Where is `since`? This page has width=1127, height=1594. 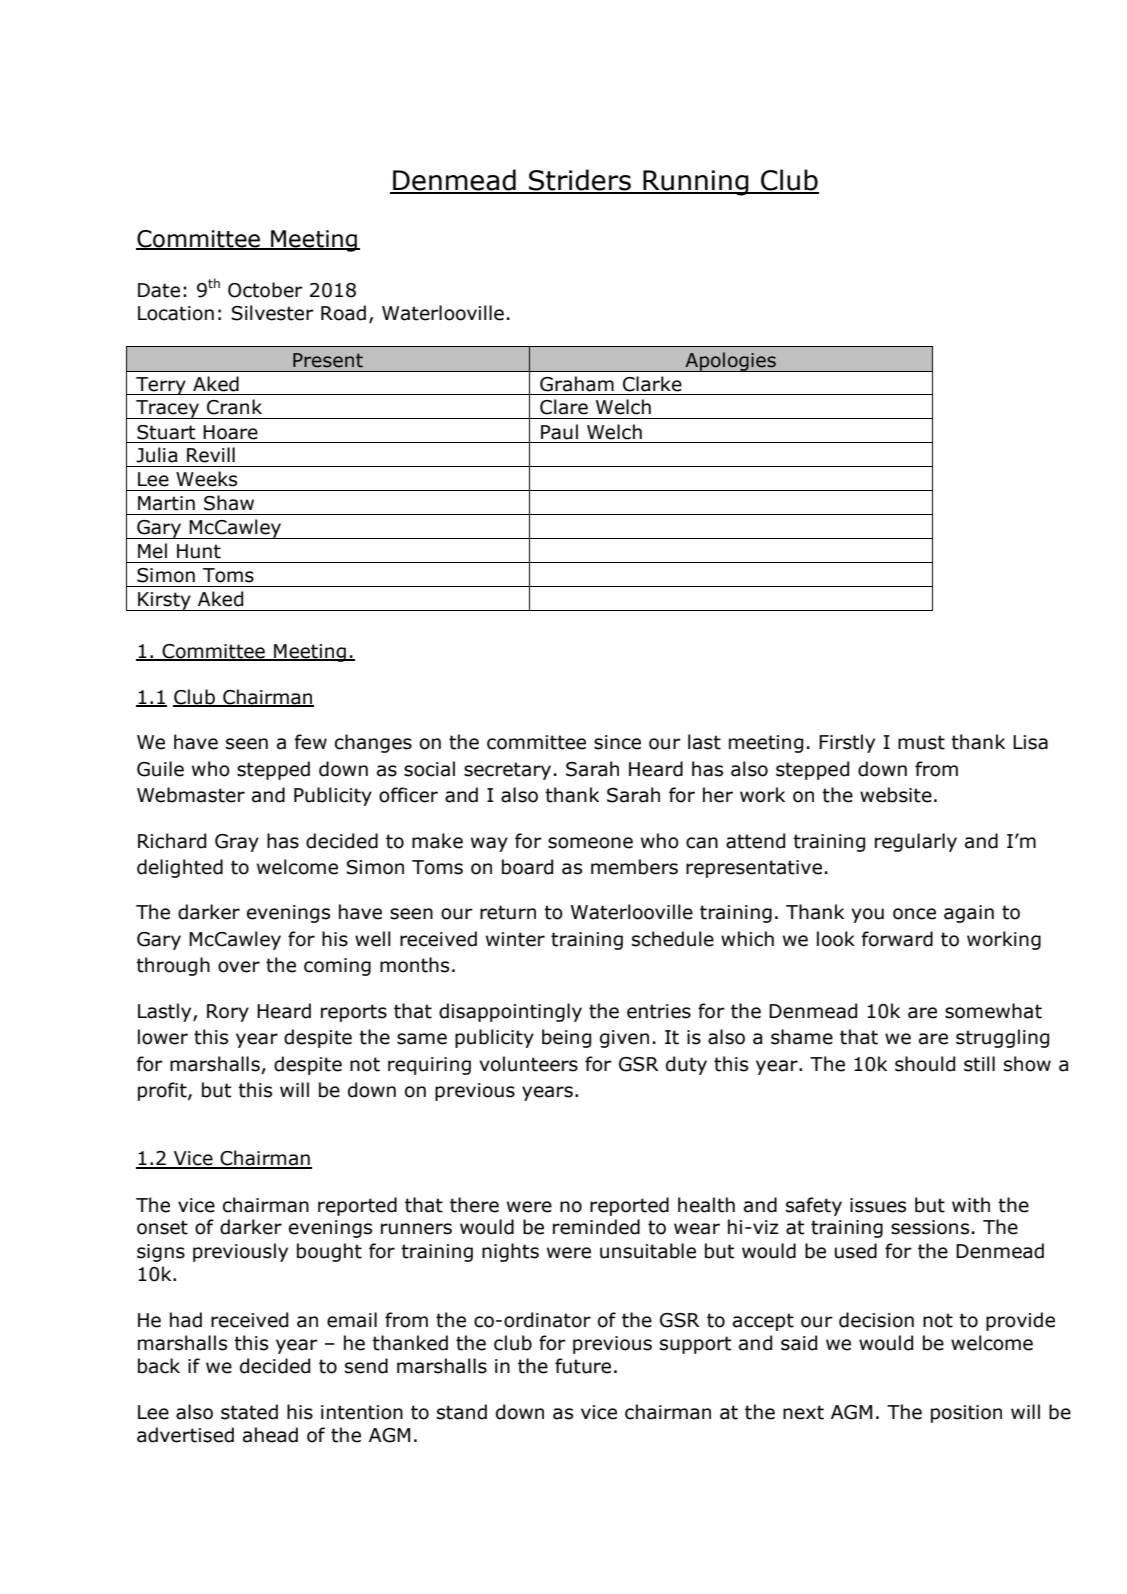
since is located at coordinates (617, 742).
